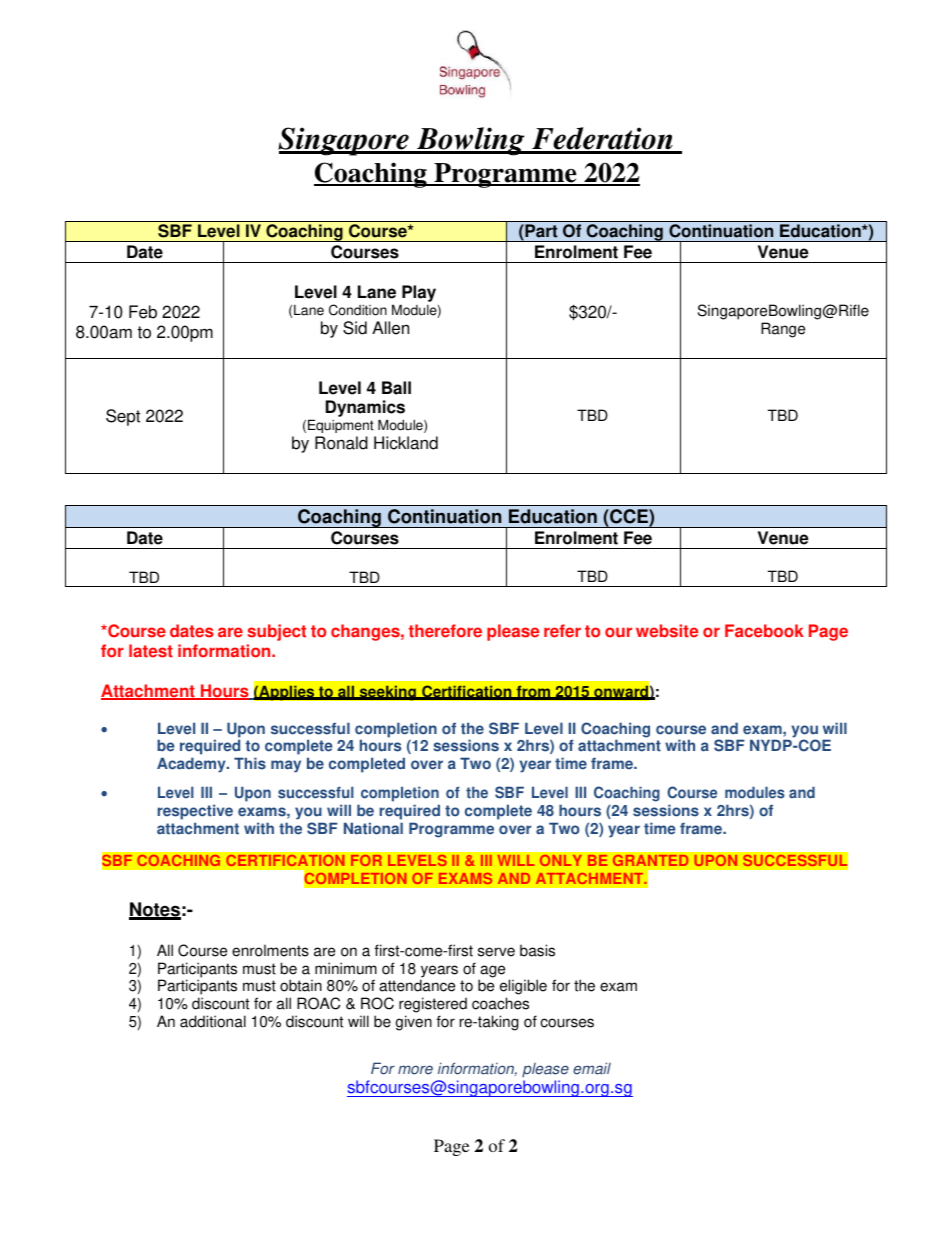 The image size is (952, 1233). What do you see at coordinates (151, 651) in the screenshot?
I see `latest` at bounding box center [151, 651].
